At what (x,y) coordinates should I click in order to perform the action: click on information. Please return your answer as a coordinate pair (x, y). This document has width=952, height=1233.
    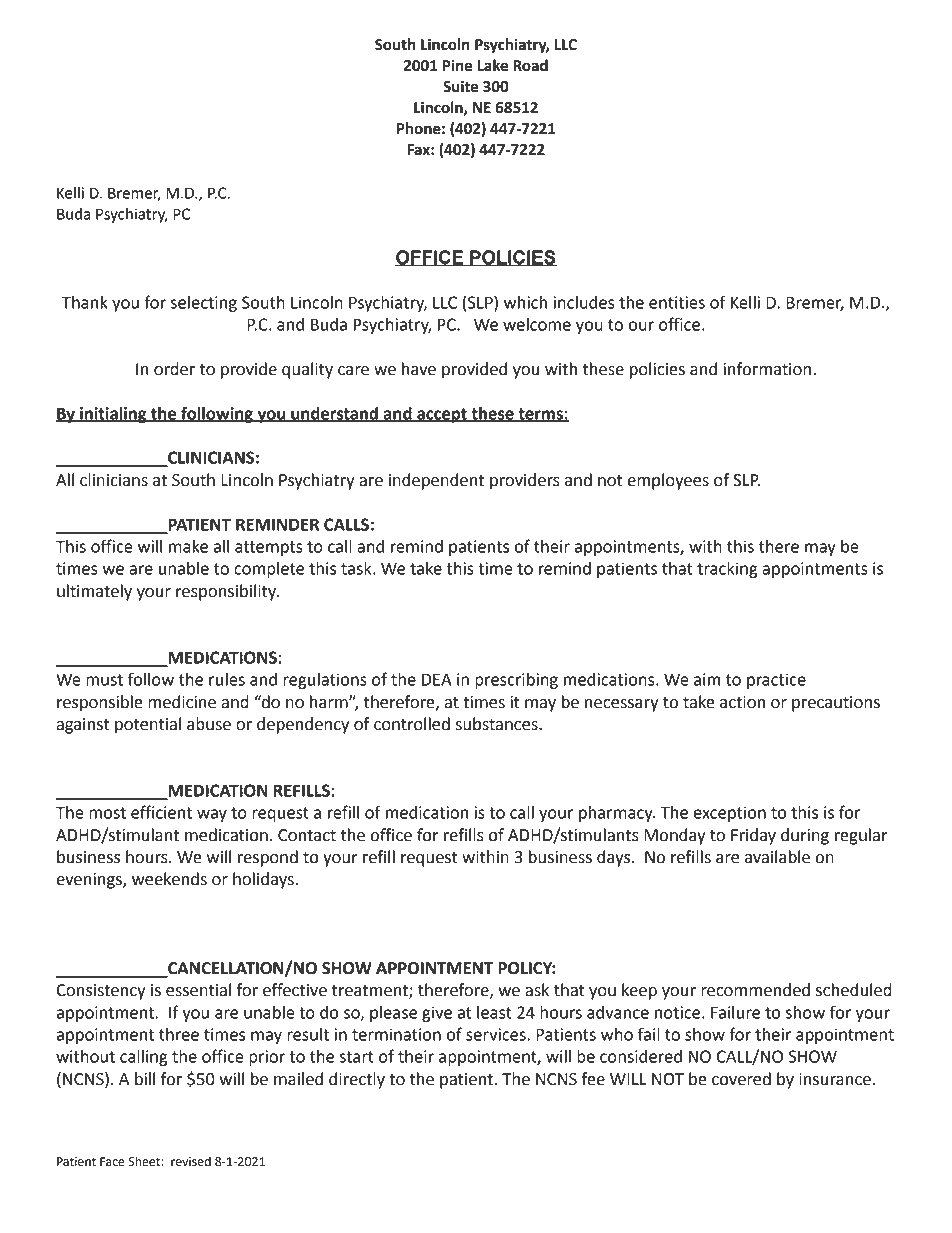
    Looking at the image, I should click on (767, 369).
